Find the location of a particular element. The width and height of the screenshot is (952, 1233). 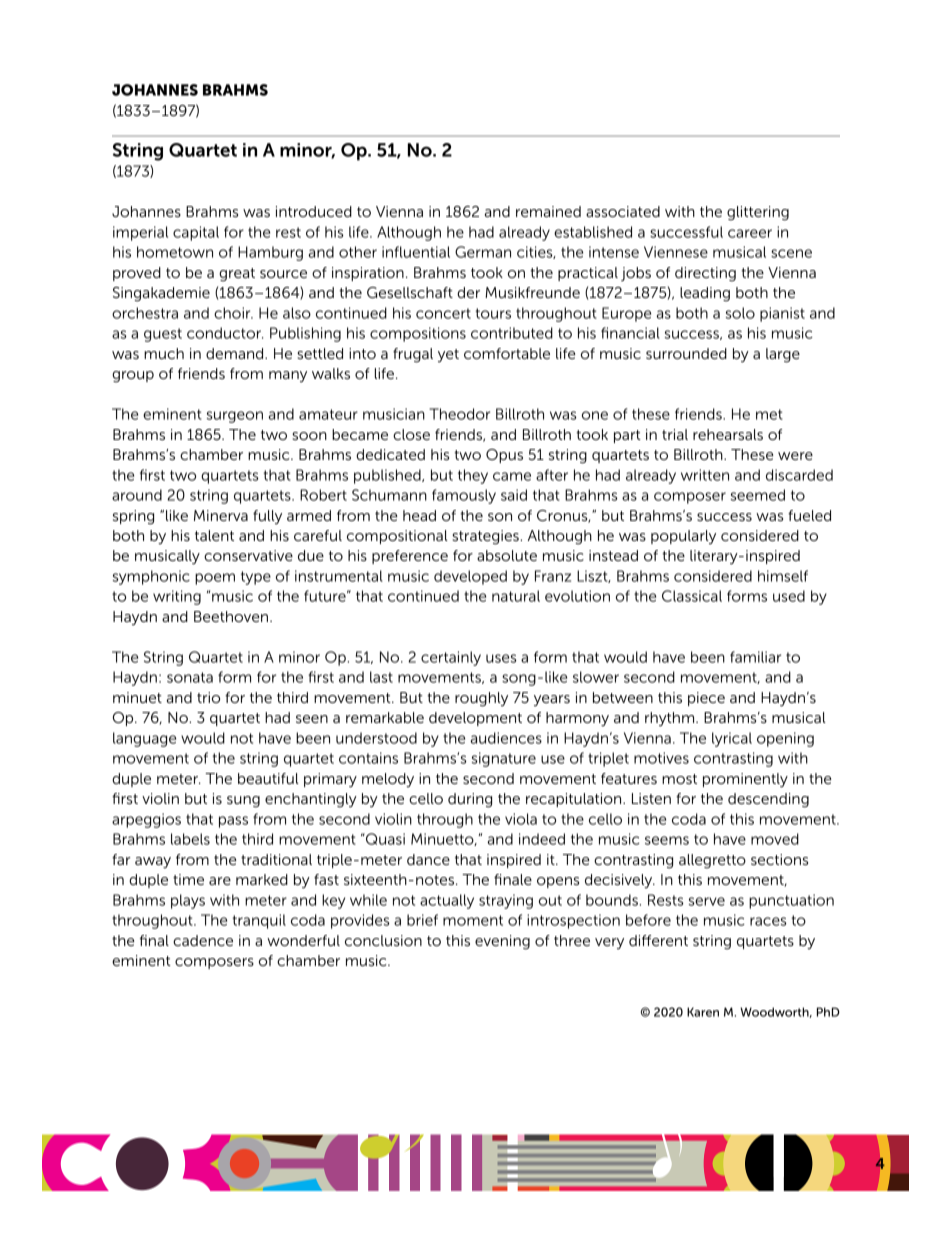

cadence is located at coordinates (203, 940).
